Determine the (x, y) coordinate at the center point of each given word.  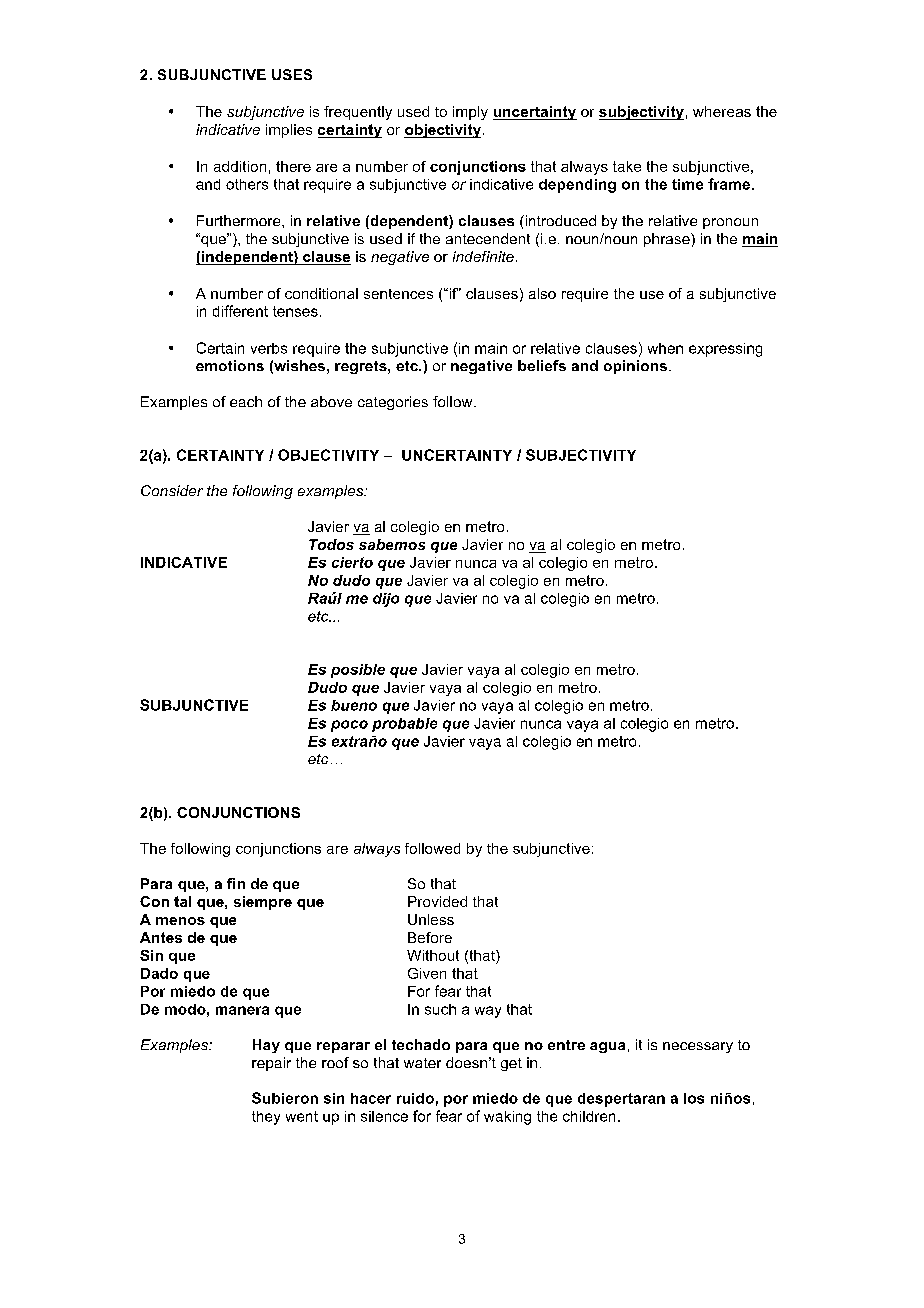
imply (470, 113)
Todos (331, 544)
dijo (386, 600)
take (627, 166)
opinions (635, 367)
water (422, 1063)
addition (240, 166)
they (266, 1118)
